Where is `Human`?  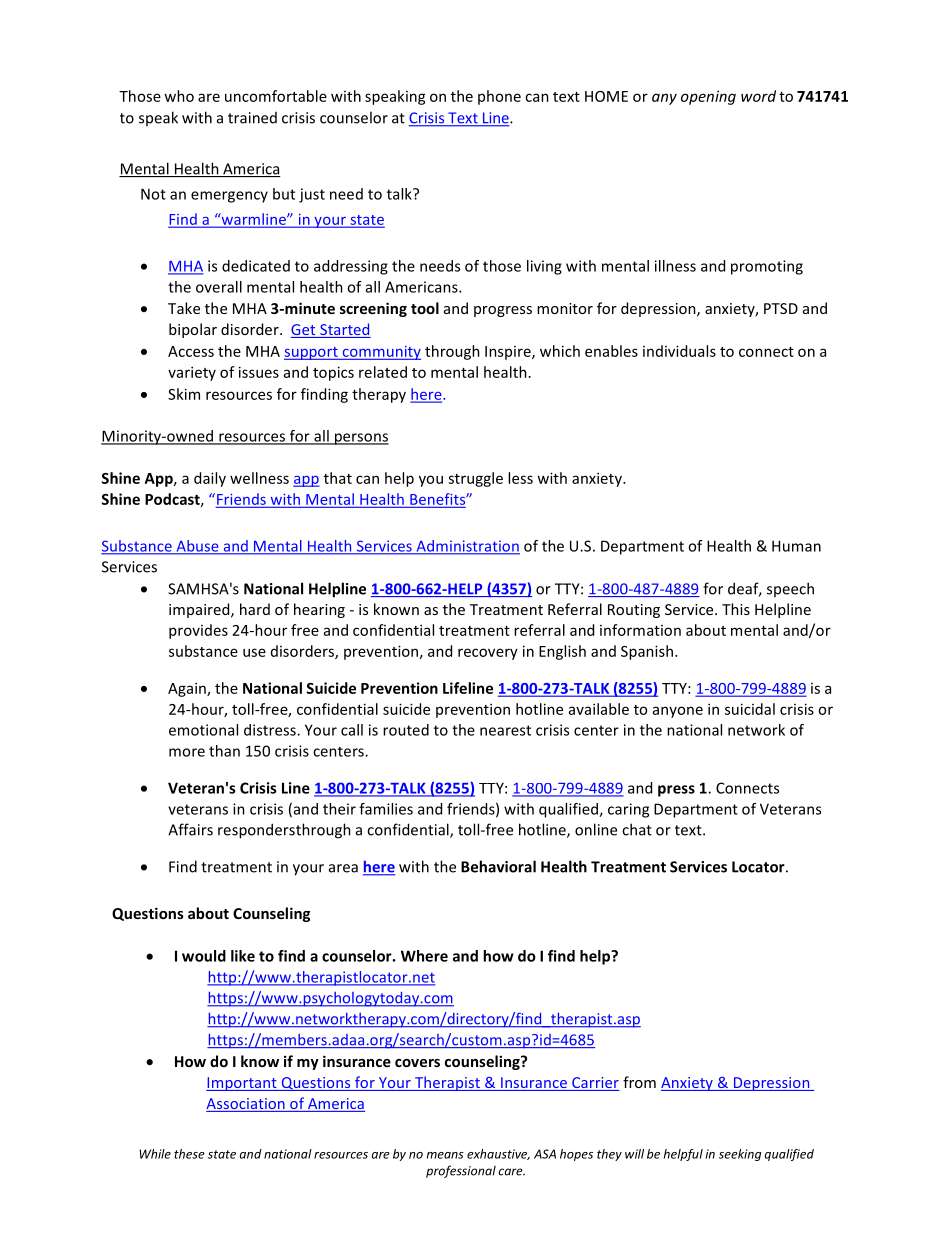 Human is located at coordinates (796, 546).
